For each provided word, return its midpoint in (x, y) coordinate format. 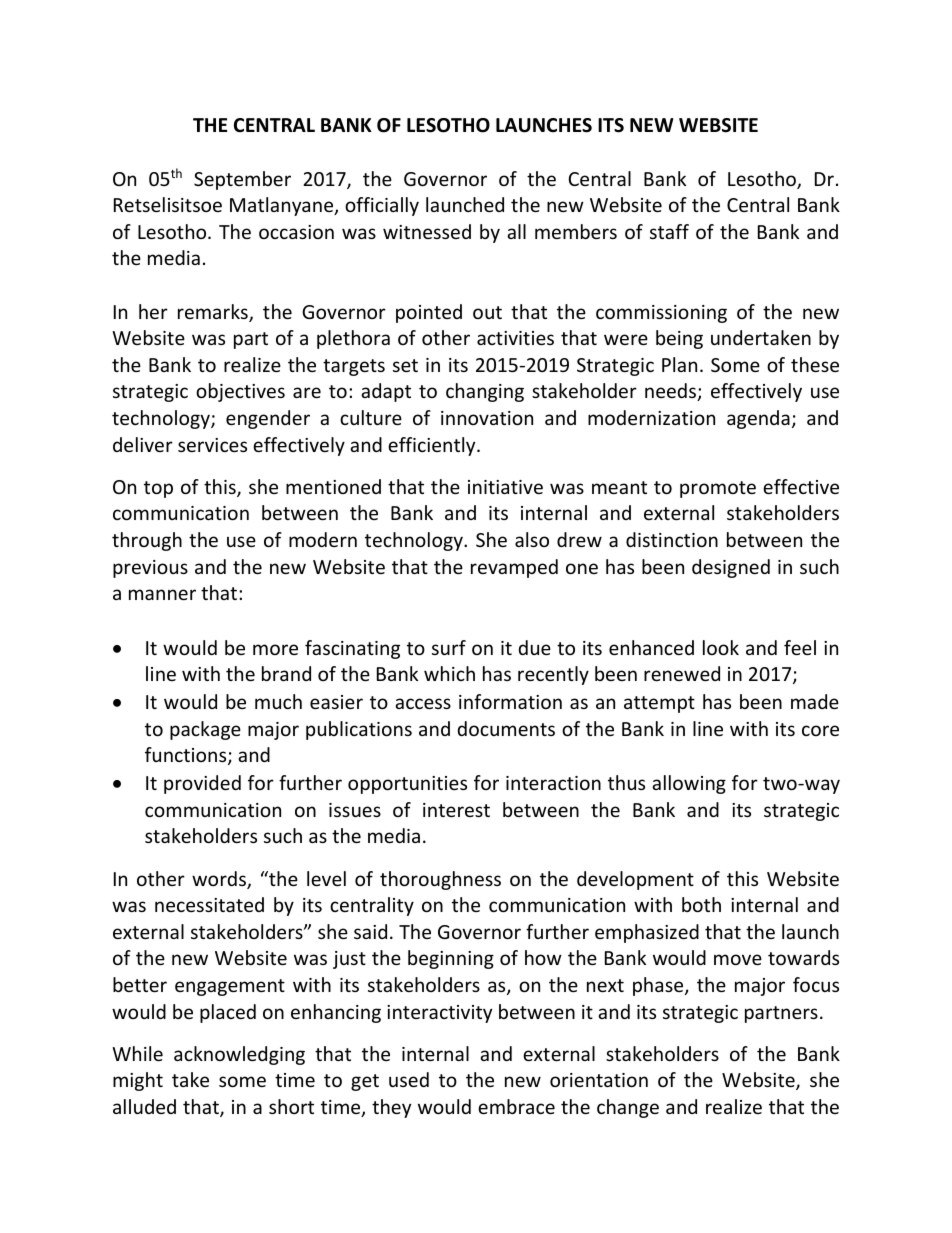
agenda (758, 419)
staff (669, 231)
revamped (514, 568)
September (242, 180)
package (205, 730)
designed (731, 568)
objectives (240, 392)
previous (150, 569)
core (820, 730)
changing (485, 392)
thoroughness (440, 880)
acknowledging (239, 1055)
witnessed (427, 231)
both (701, 904)
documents (506, 728)
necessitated (209, 904)
